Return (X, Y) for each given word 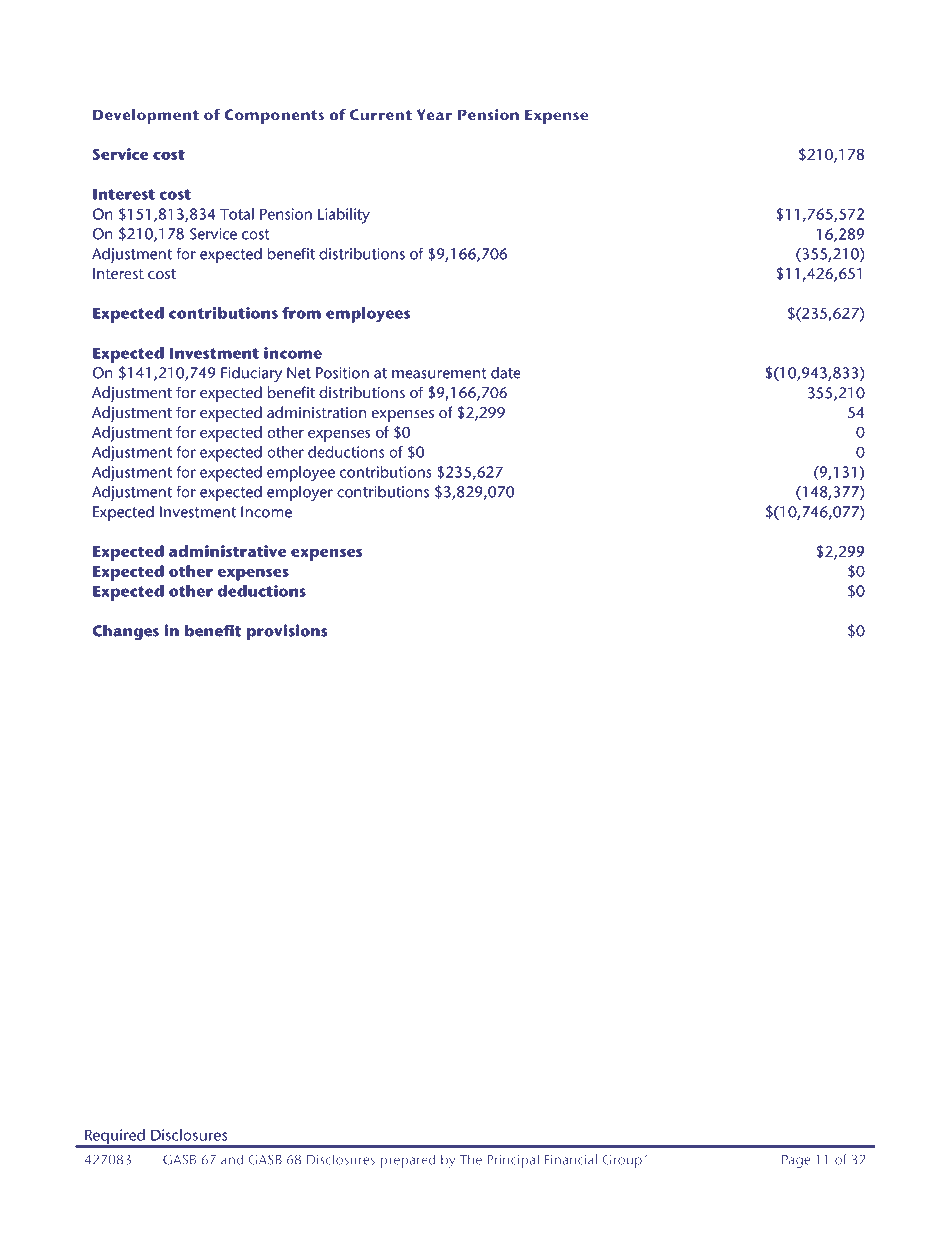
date (506, 372)
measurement (439, 373)
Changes (125, 632)
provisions (287, 632)
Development (146, 116)
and (232, 1159)
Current (381, 115)
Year (434, 115)
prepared (407, 1161)
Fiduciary (251, 374)
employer (300, 493)
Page (796, 1161)
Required (115, 1138)
